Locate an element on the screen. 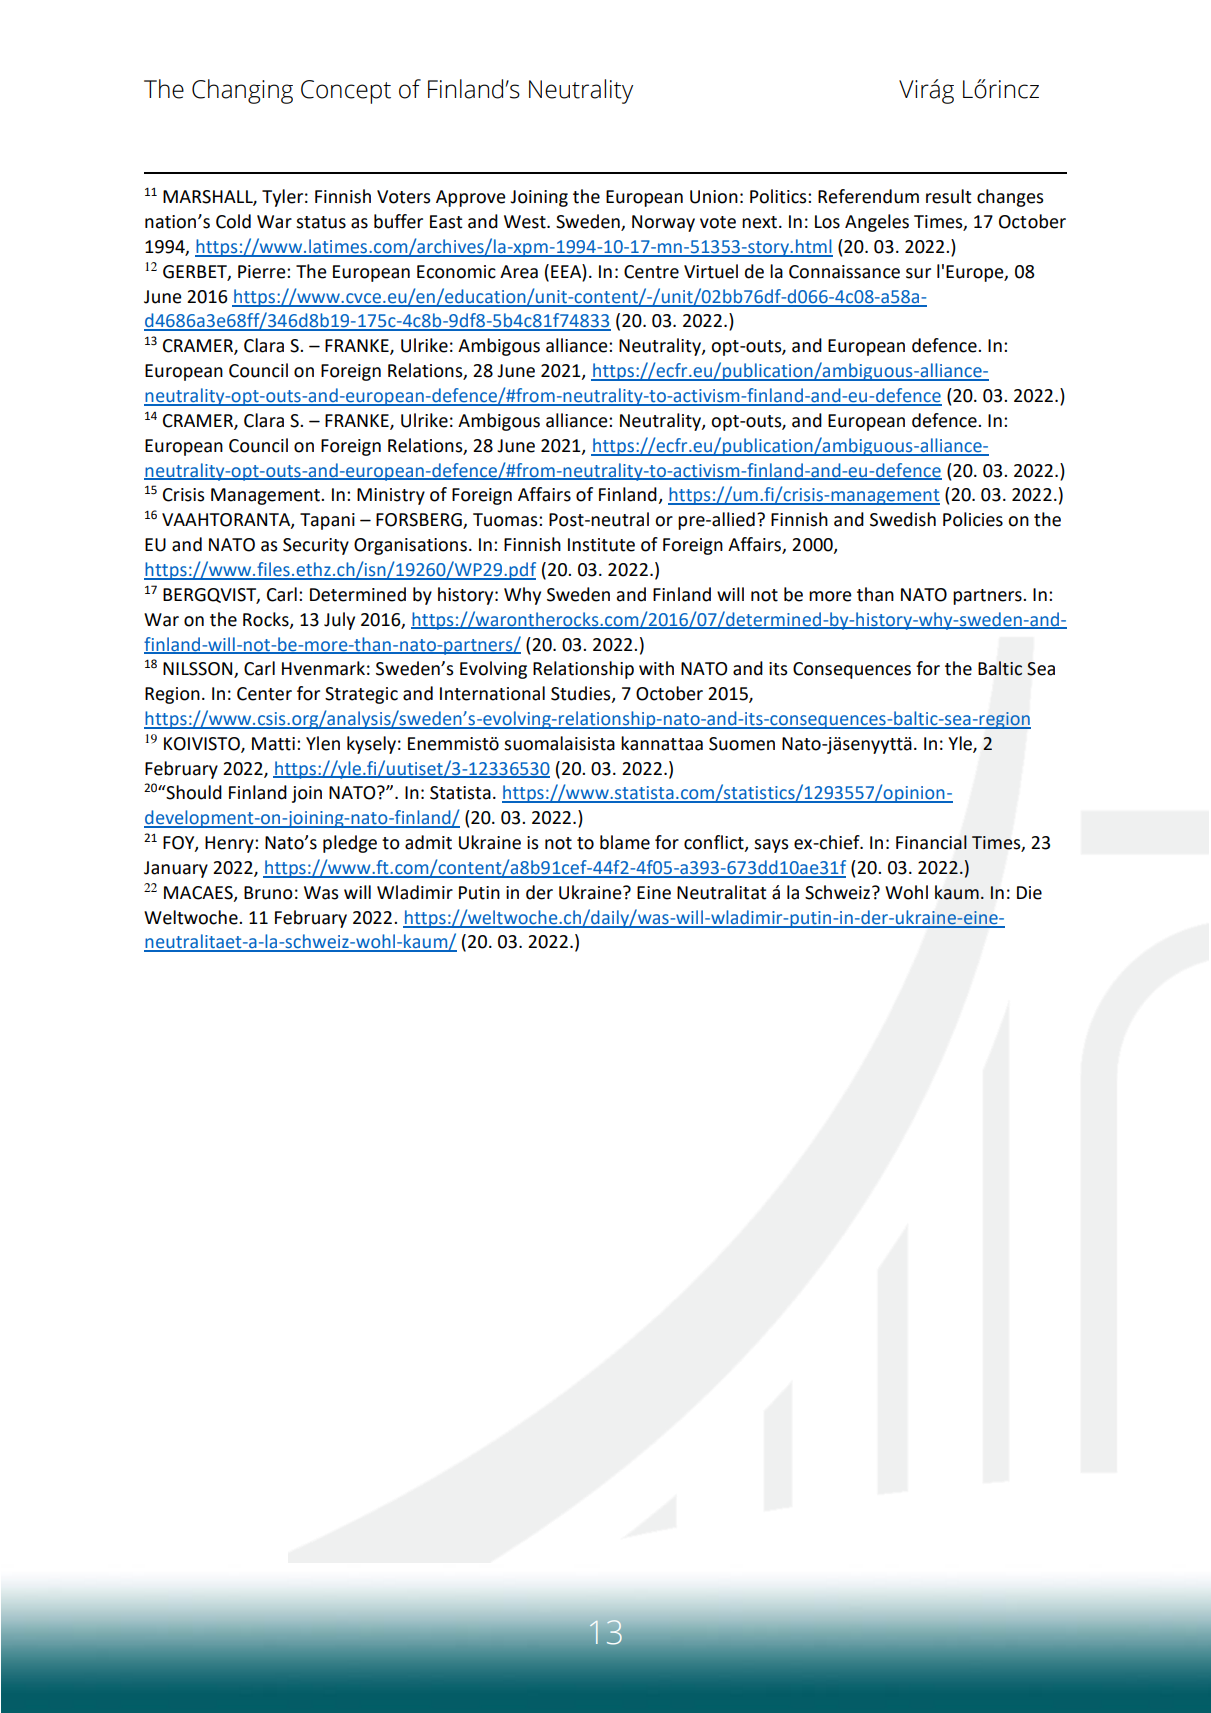 This screenshot has height=1713, width=1211. Changing is located at coordinates (242, 91).
